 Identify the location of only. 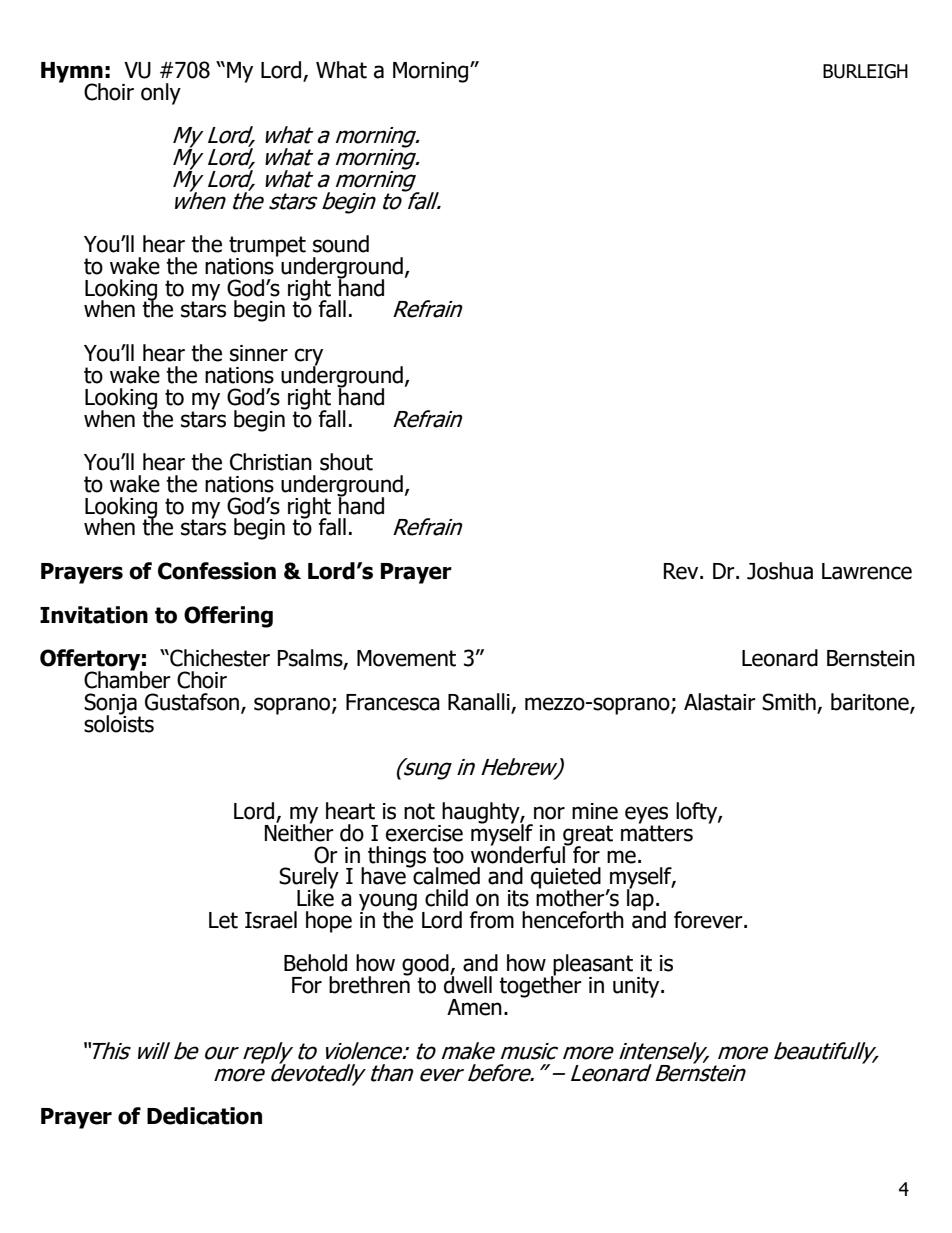
(161, 94).
